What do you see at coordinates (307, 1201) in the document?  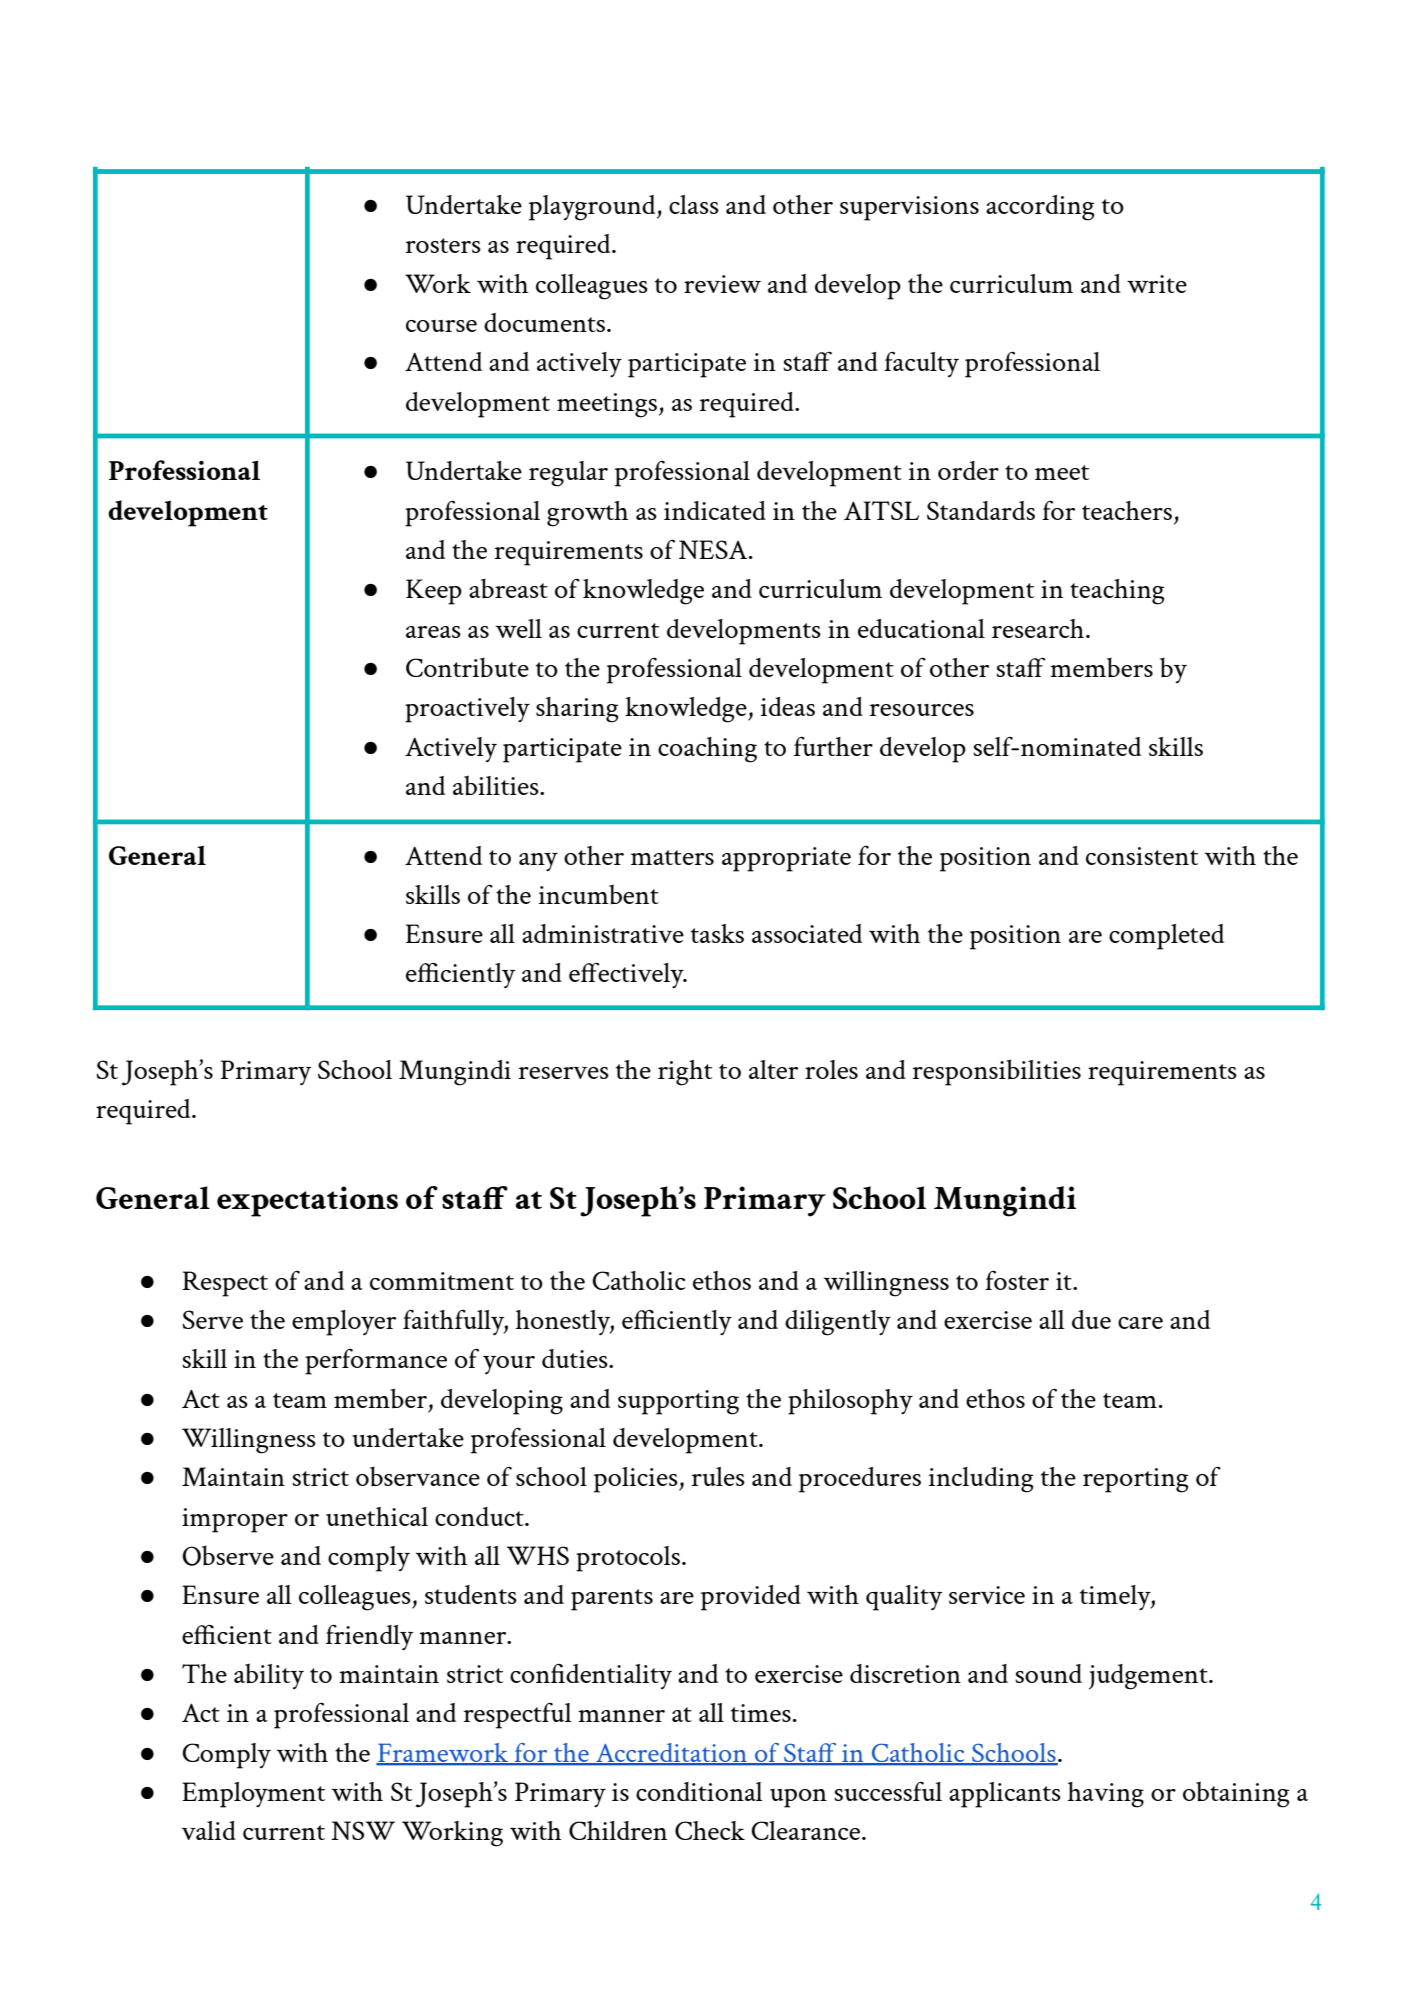 I see `expectations` at bounding box center [307, 1201].
